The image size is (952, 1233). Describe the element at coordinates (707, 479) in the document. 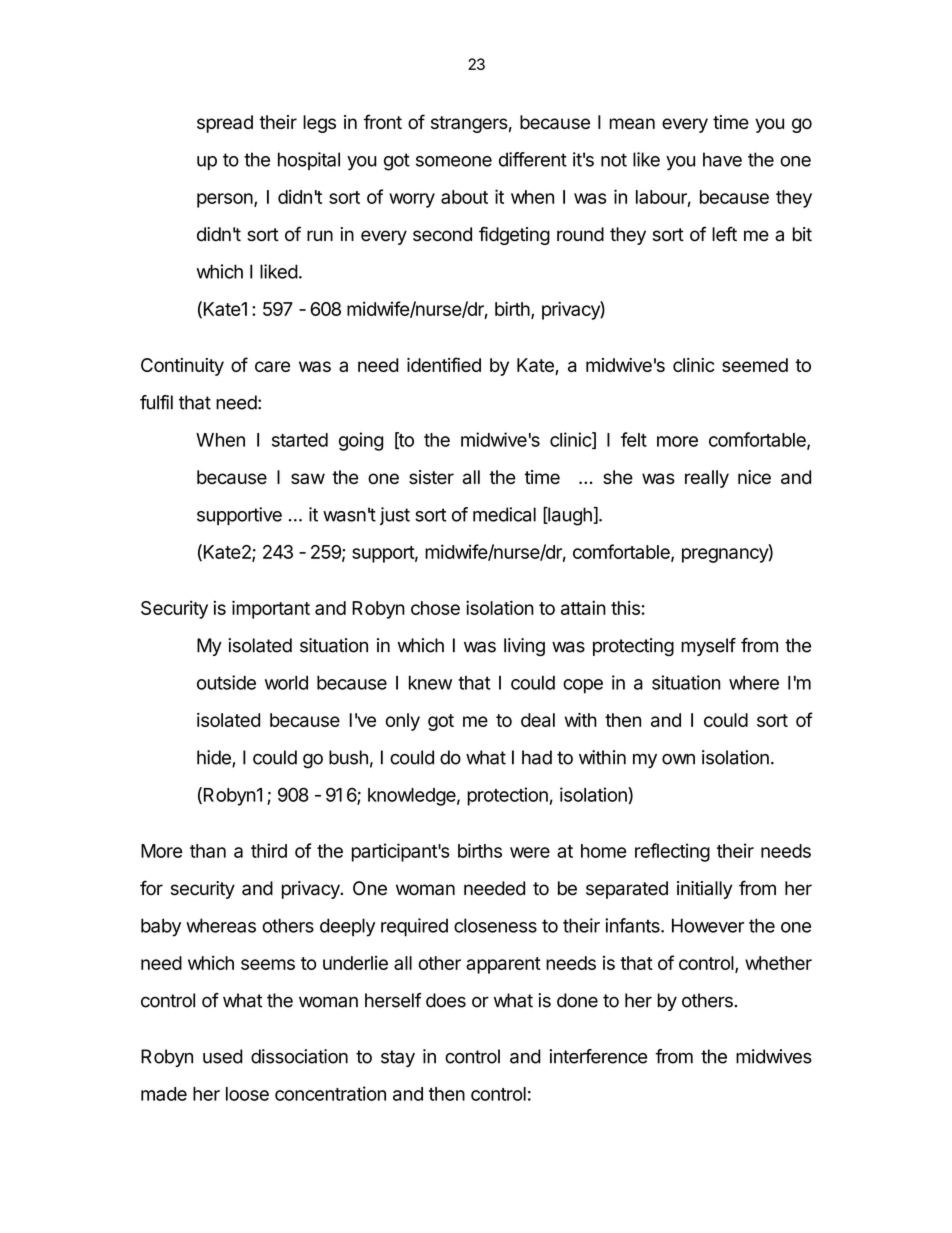

I see `really` at that location.
